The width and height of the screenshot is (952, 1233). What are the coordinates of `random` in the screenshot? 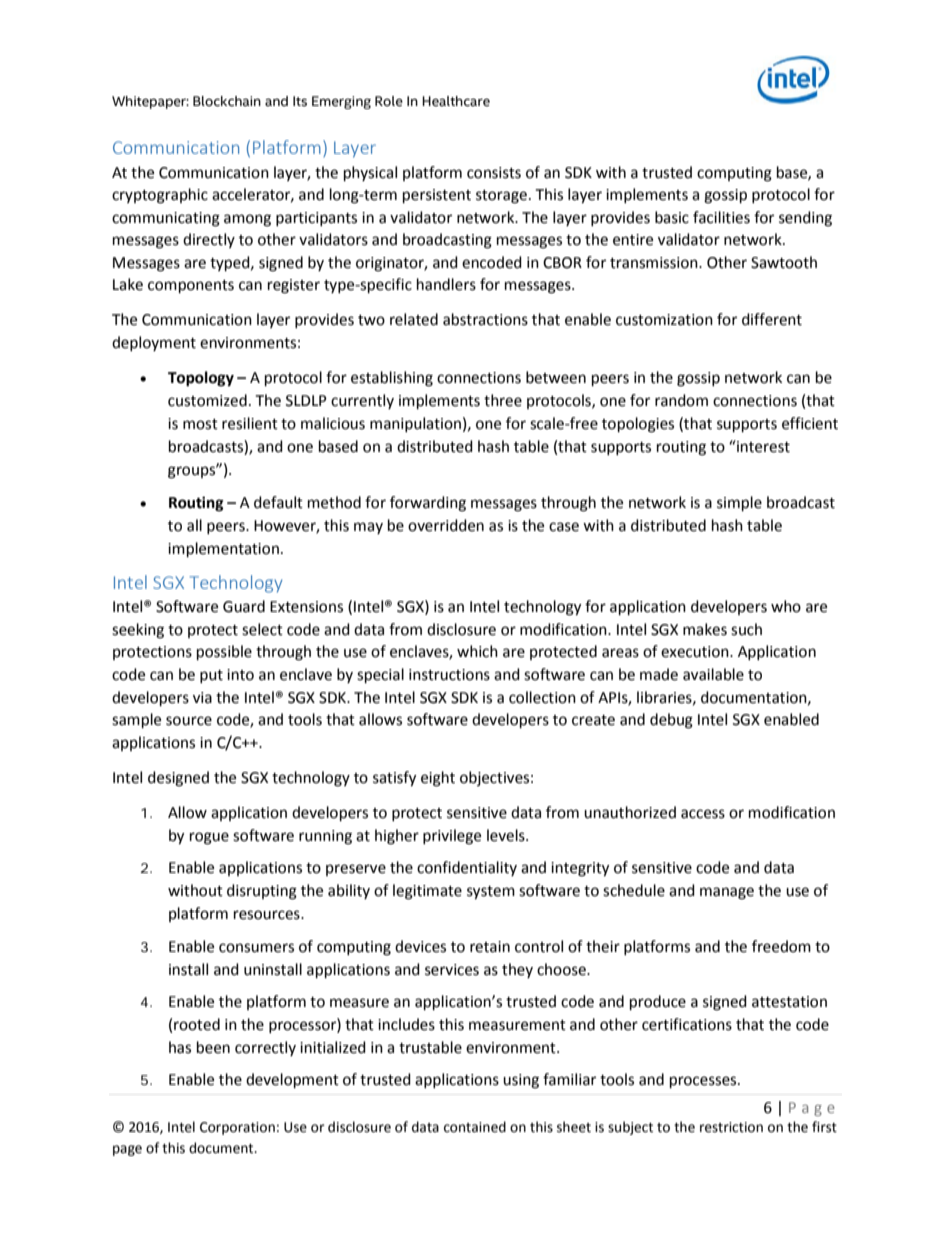 It's located at (681, 400).
